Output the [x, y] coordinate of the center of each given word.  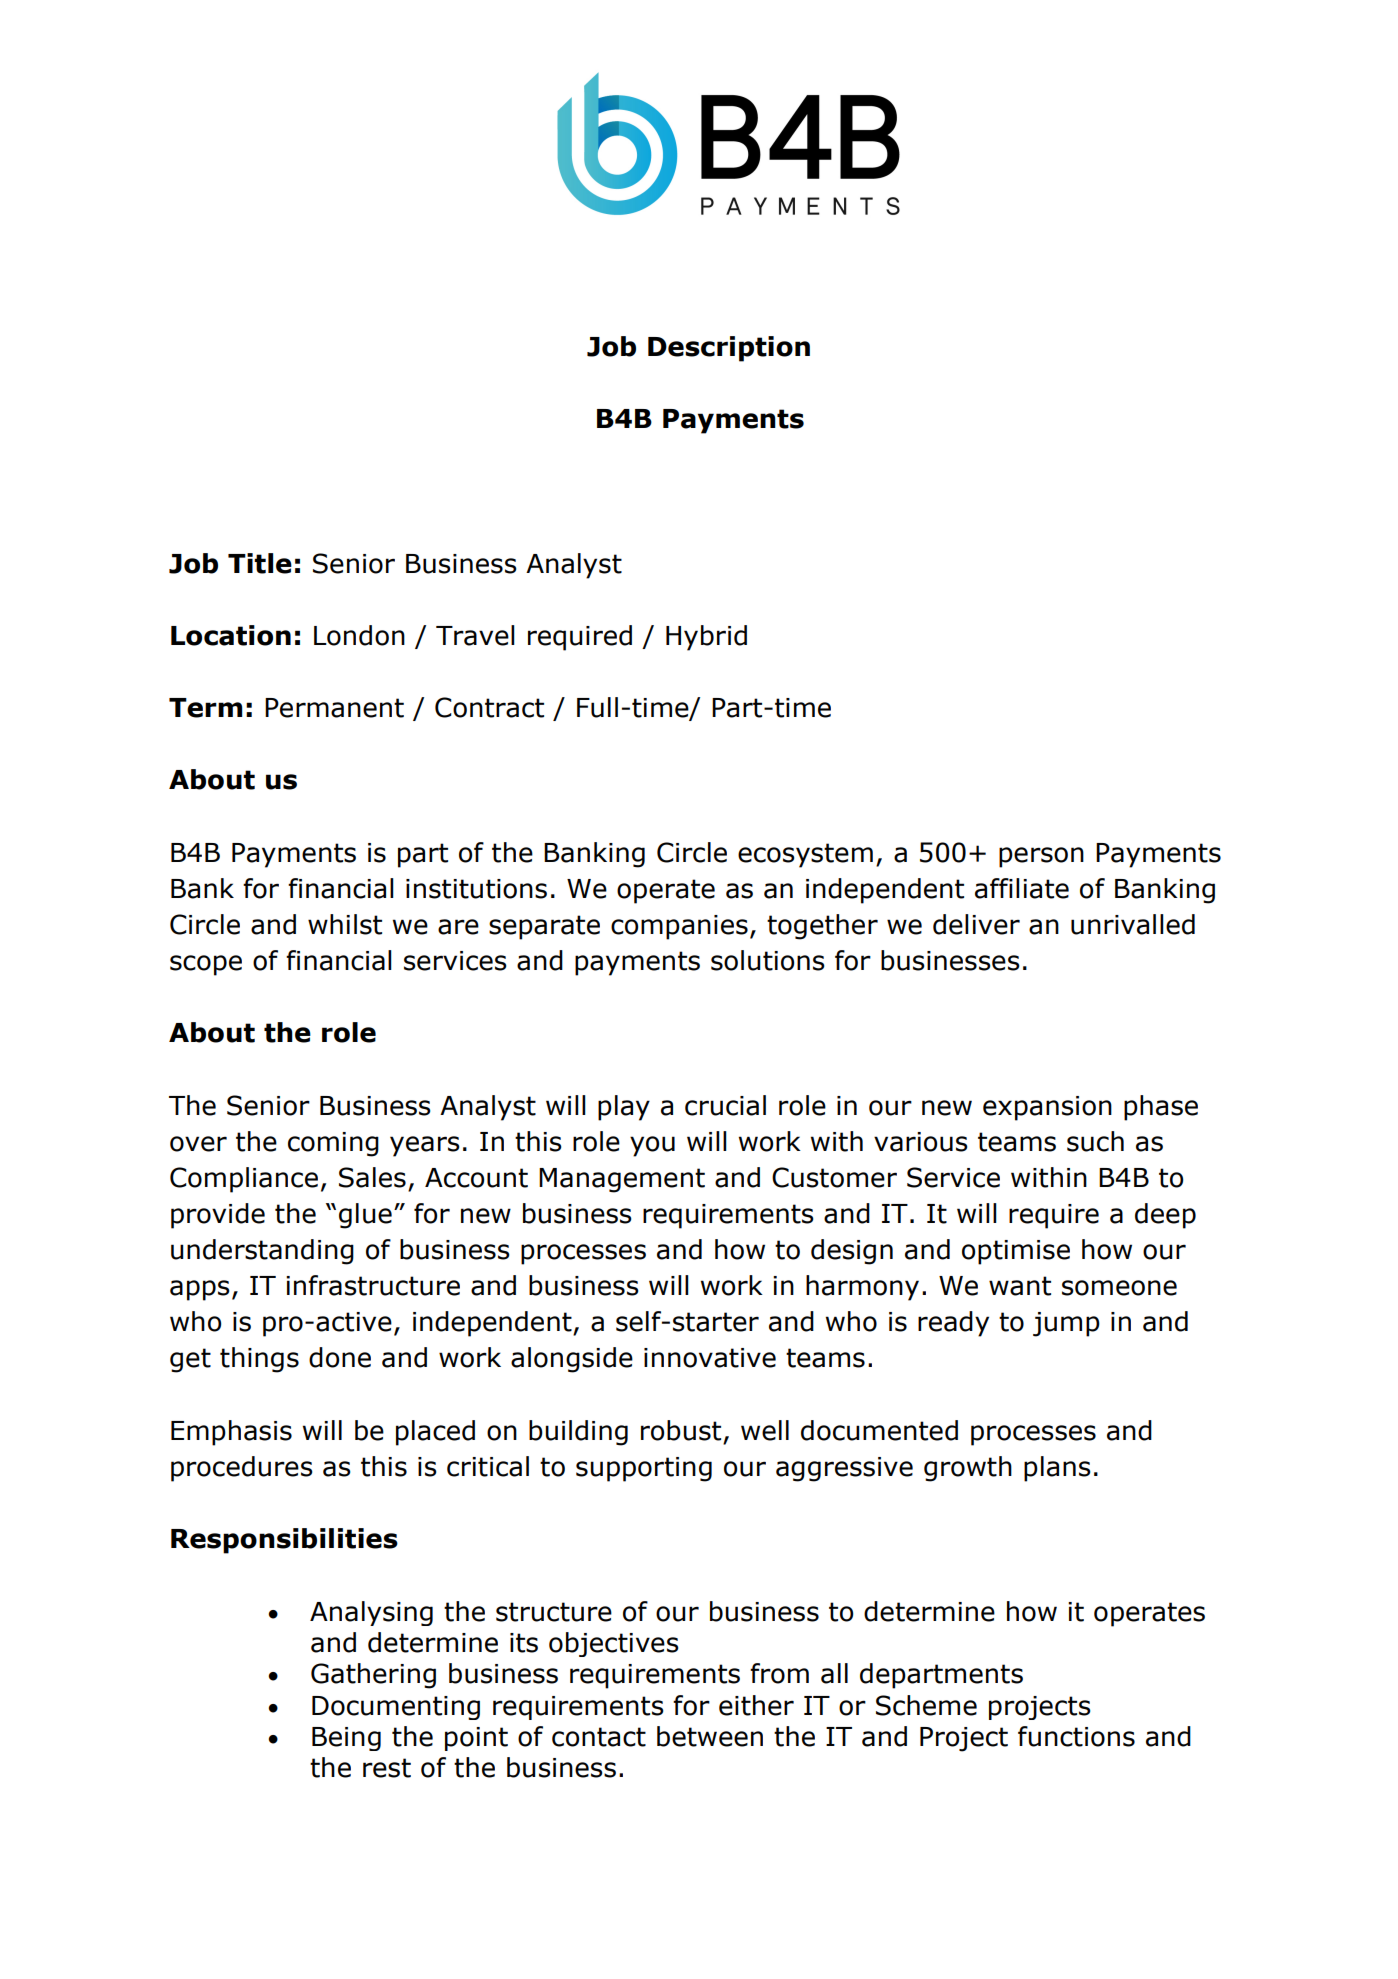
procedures [242, 1469]
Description [729, 349]
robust [681, 1430]
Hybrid [706, 638]
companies [679, 927]
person [1041, 857]
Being [346, 1739]
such [1095, 1141]
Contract [489, 707]
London [359, 635]
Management [622, 1180]
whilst [345, 924]
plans [1057, 1469]
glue [365, 1216]
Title [260, 563]
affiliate [1022, 888]
